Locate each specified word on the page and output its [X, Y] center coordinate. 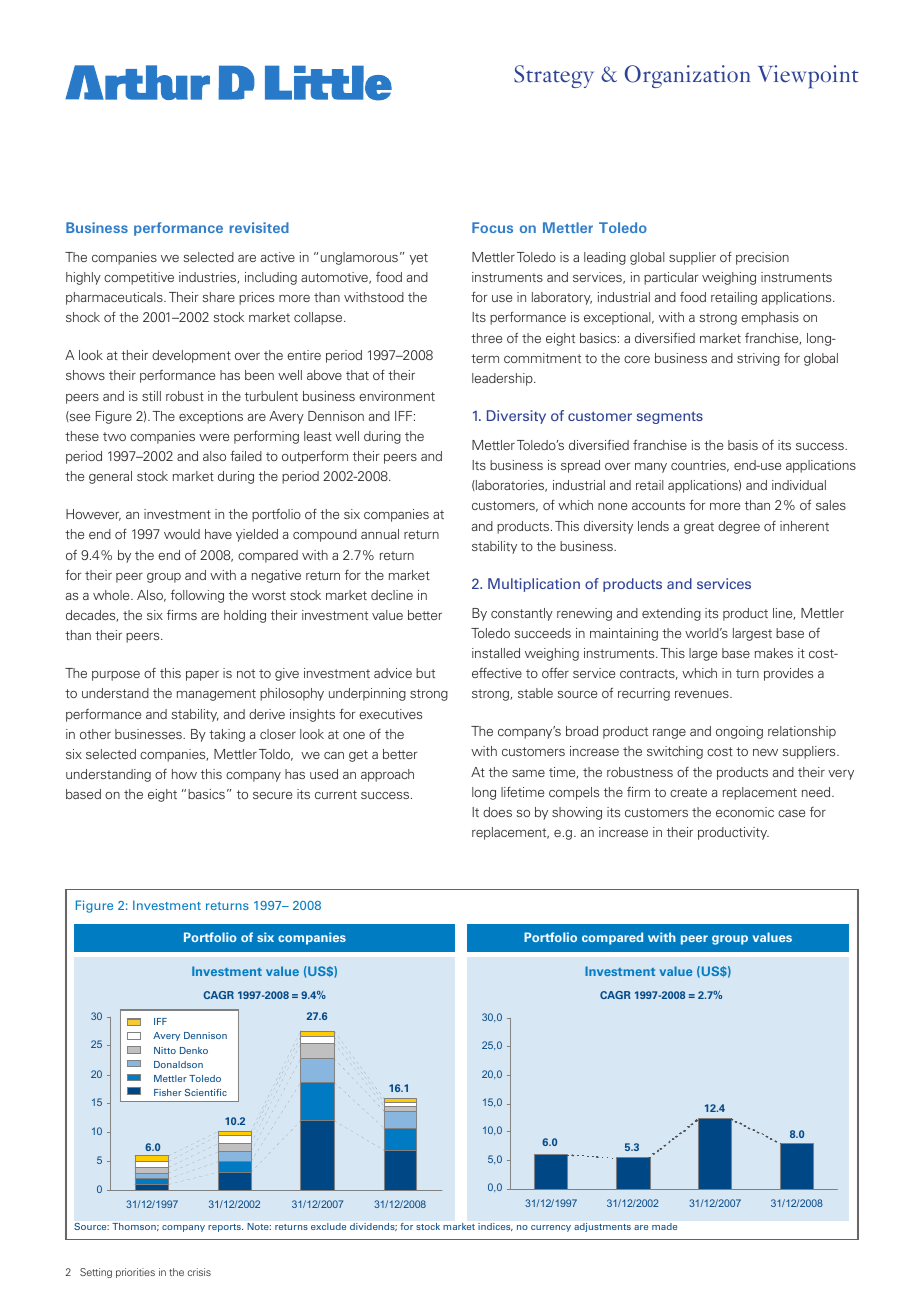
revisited [259, 227]
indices [495, 1227]
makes [774, 653]
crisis [199, 1272]
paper [202, 676]
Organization [687, 76]
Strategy [554, 76]
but [425, 673]
